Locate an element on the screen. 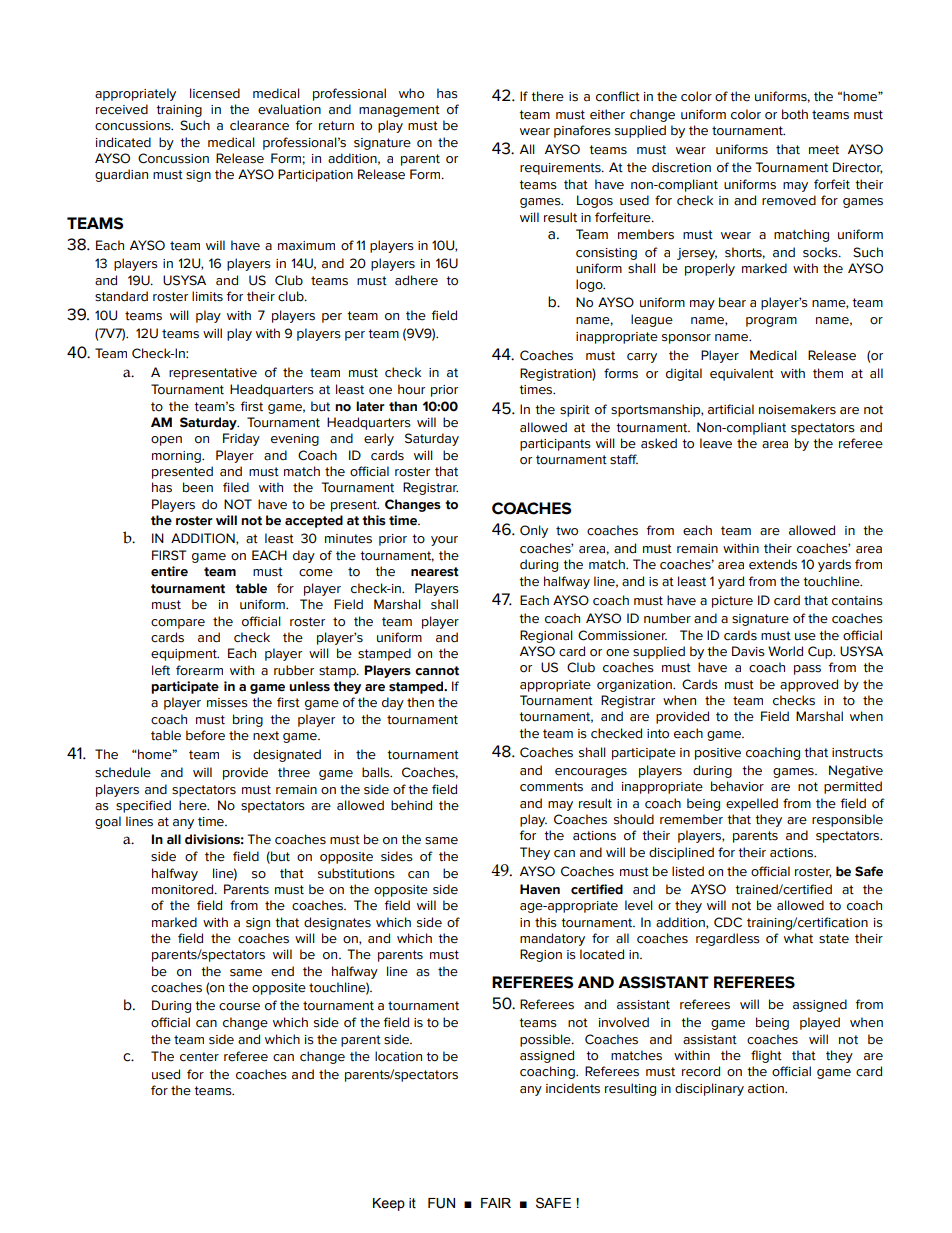 The image size is (952, 1233). who is located at coordinates (411, 93).
